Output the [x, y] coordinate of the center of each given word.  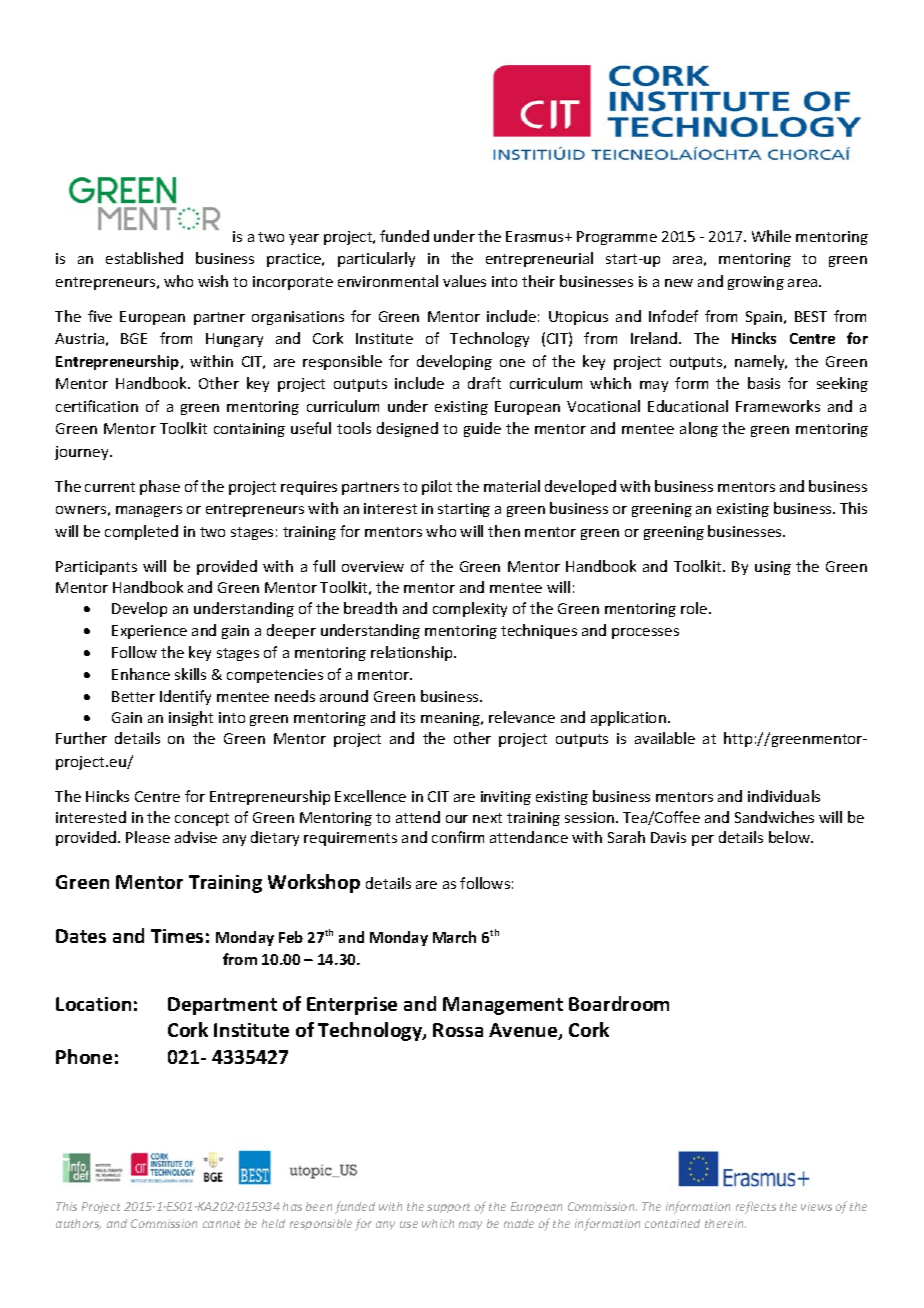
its [408, 717]
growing [756, 283]
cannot [221, 1224]
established [144, 258]
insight [191, 718]
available [665, 738]
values [464, 281]
